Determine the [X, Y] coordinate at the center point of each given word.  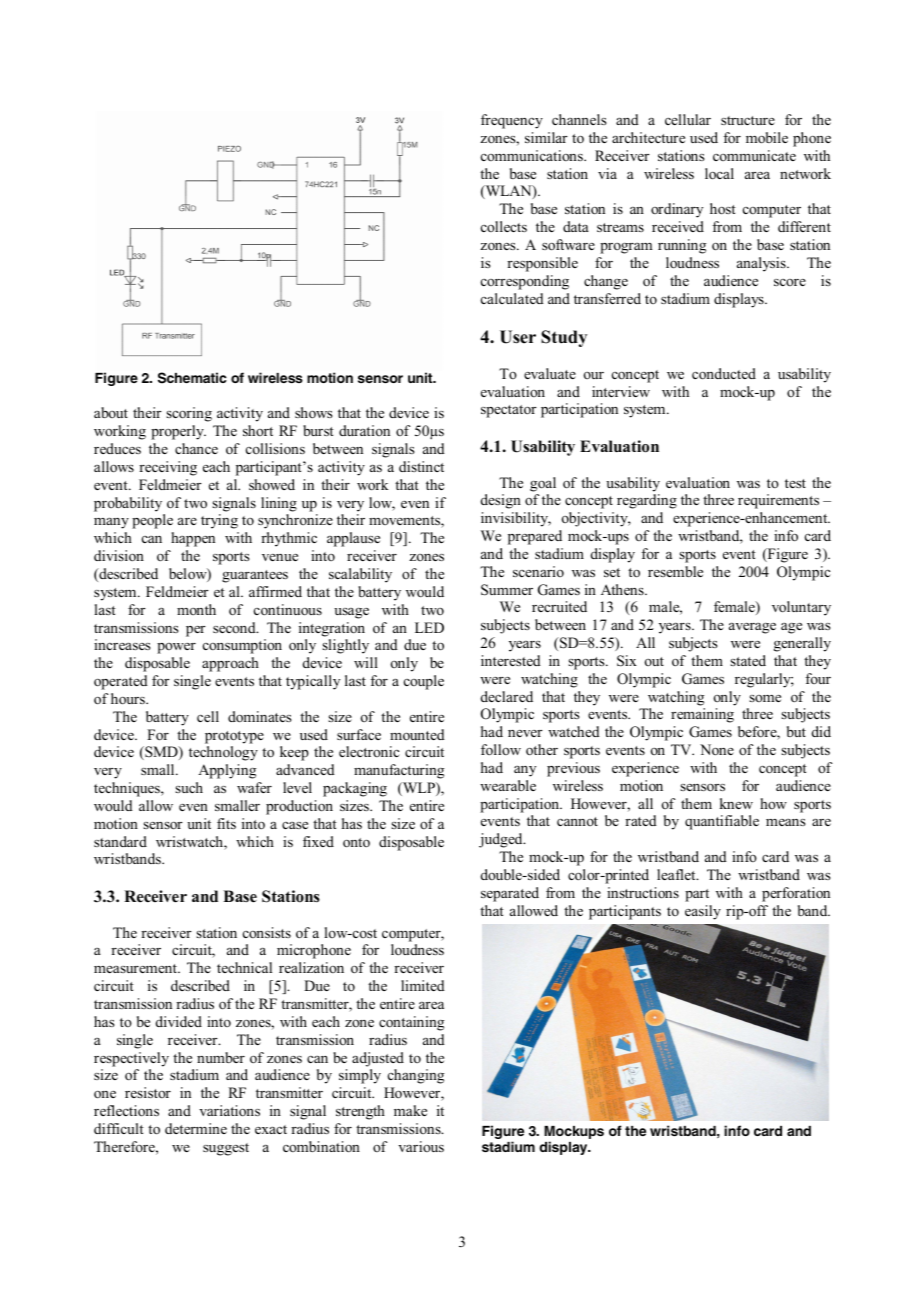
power [176, 648]
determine [196, 1128]
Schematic [192, 378]
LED [429, 627]
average [752, 628]
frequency [512, 121]
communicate [754, 155]
